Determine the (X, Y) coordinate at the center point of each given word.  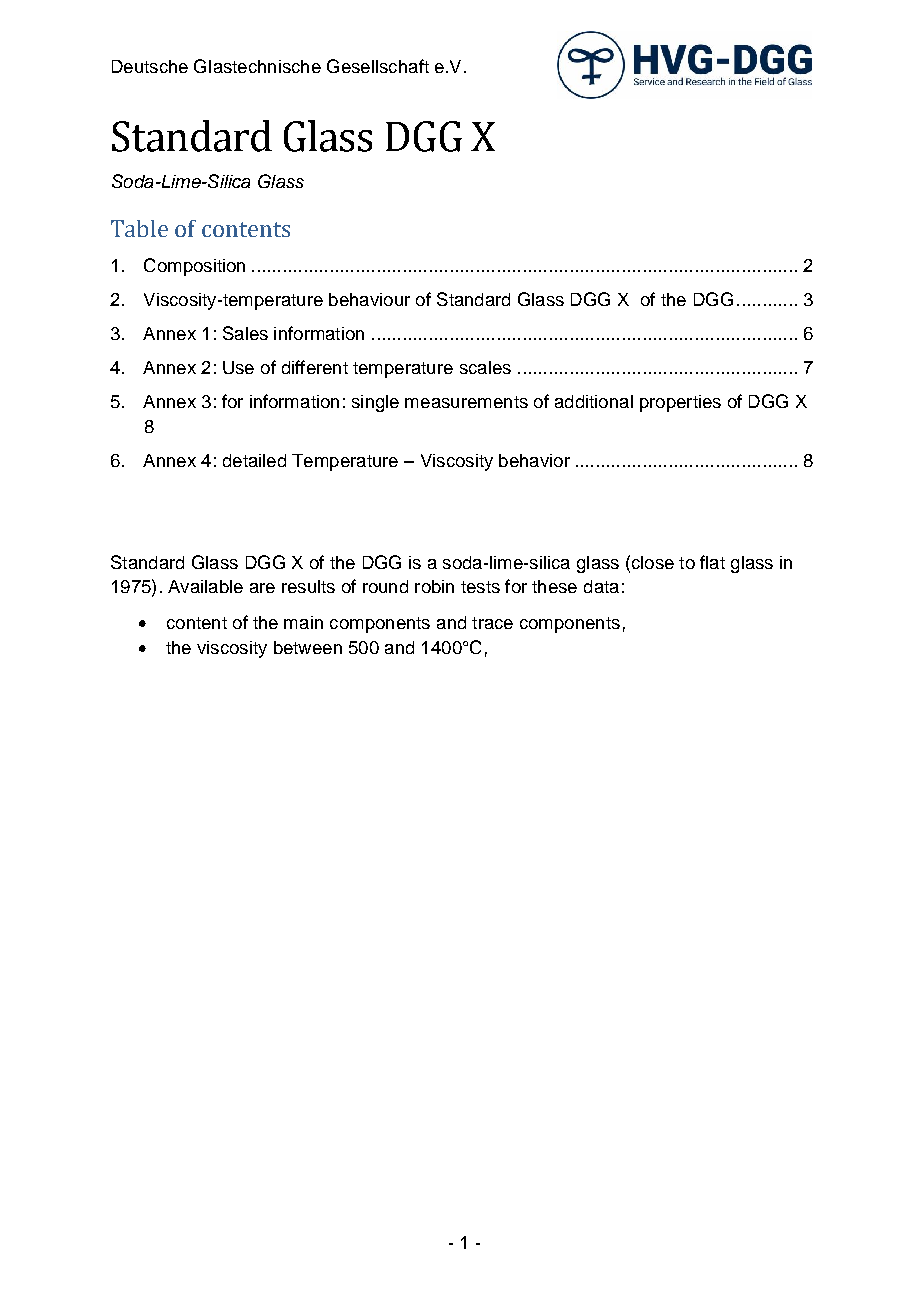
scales (485, 367)
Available (205, 586)
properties (680, 403)
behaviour (369, 299)
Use (238, 367)
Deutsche (150, 66)
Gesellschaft (378, 66)
